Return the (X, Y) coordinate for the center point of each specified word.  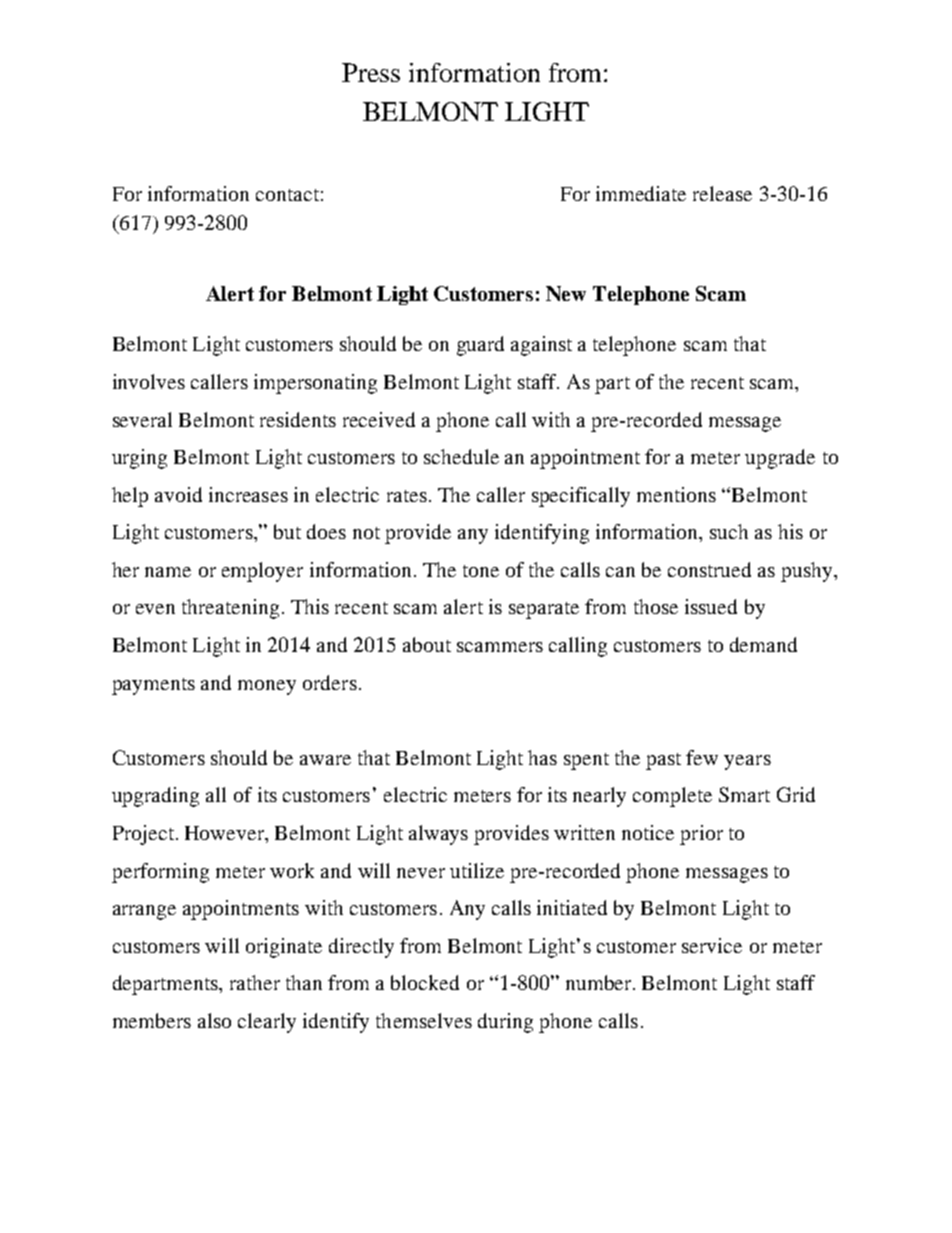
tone (481, 571)
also (214, 1020)
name (168, 572)
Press (371, 72)
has (542, 757)
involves (149, 381)
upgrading (155, 797)
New (566, 293)
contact (287, 195)
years (747, 762)
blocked (425, 982)
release (722, 193)
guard (480, 346)
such (729, 531)
